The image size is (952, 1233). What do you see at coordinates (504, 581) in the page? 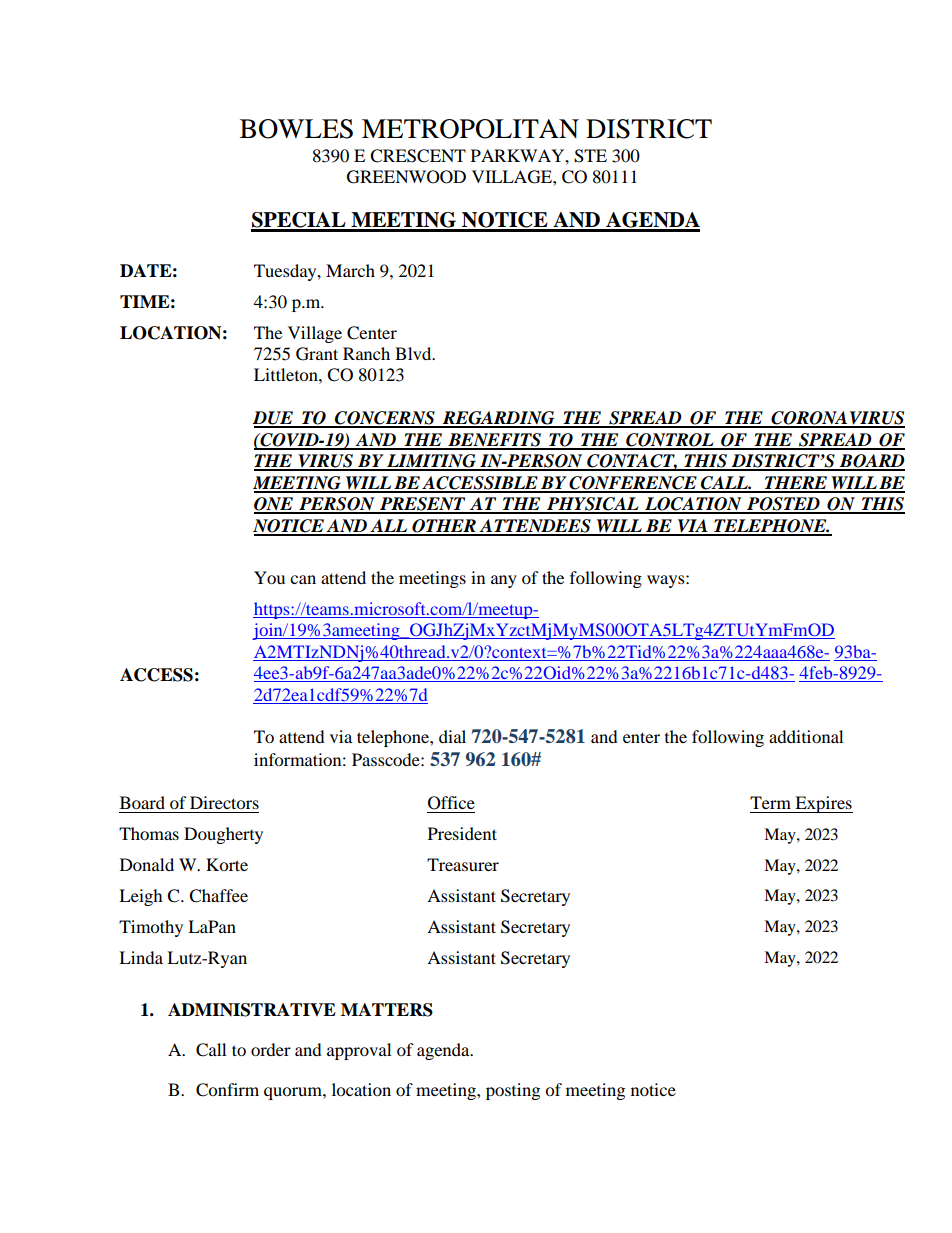
I see `any` at bounding box center [504, 581].
